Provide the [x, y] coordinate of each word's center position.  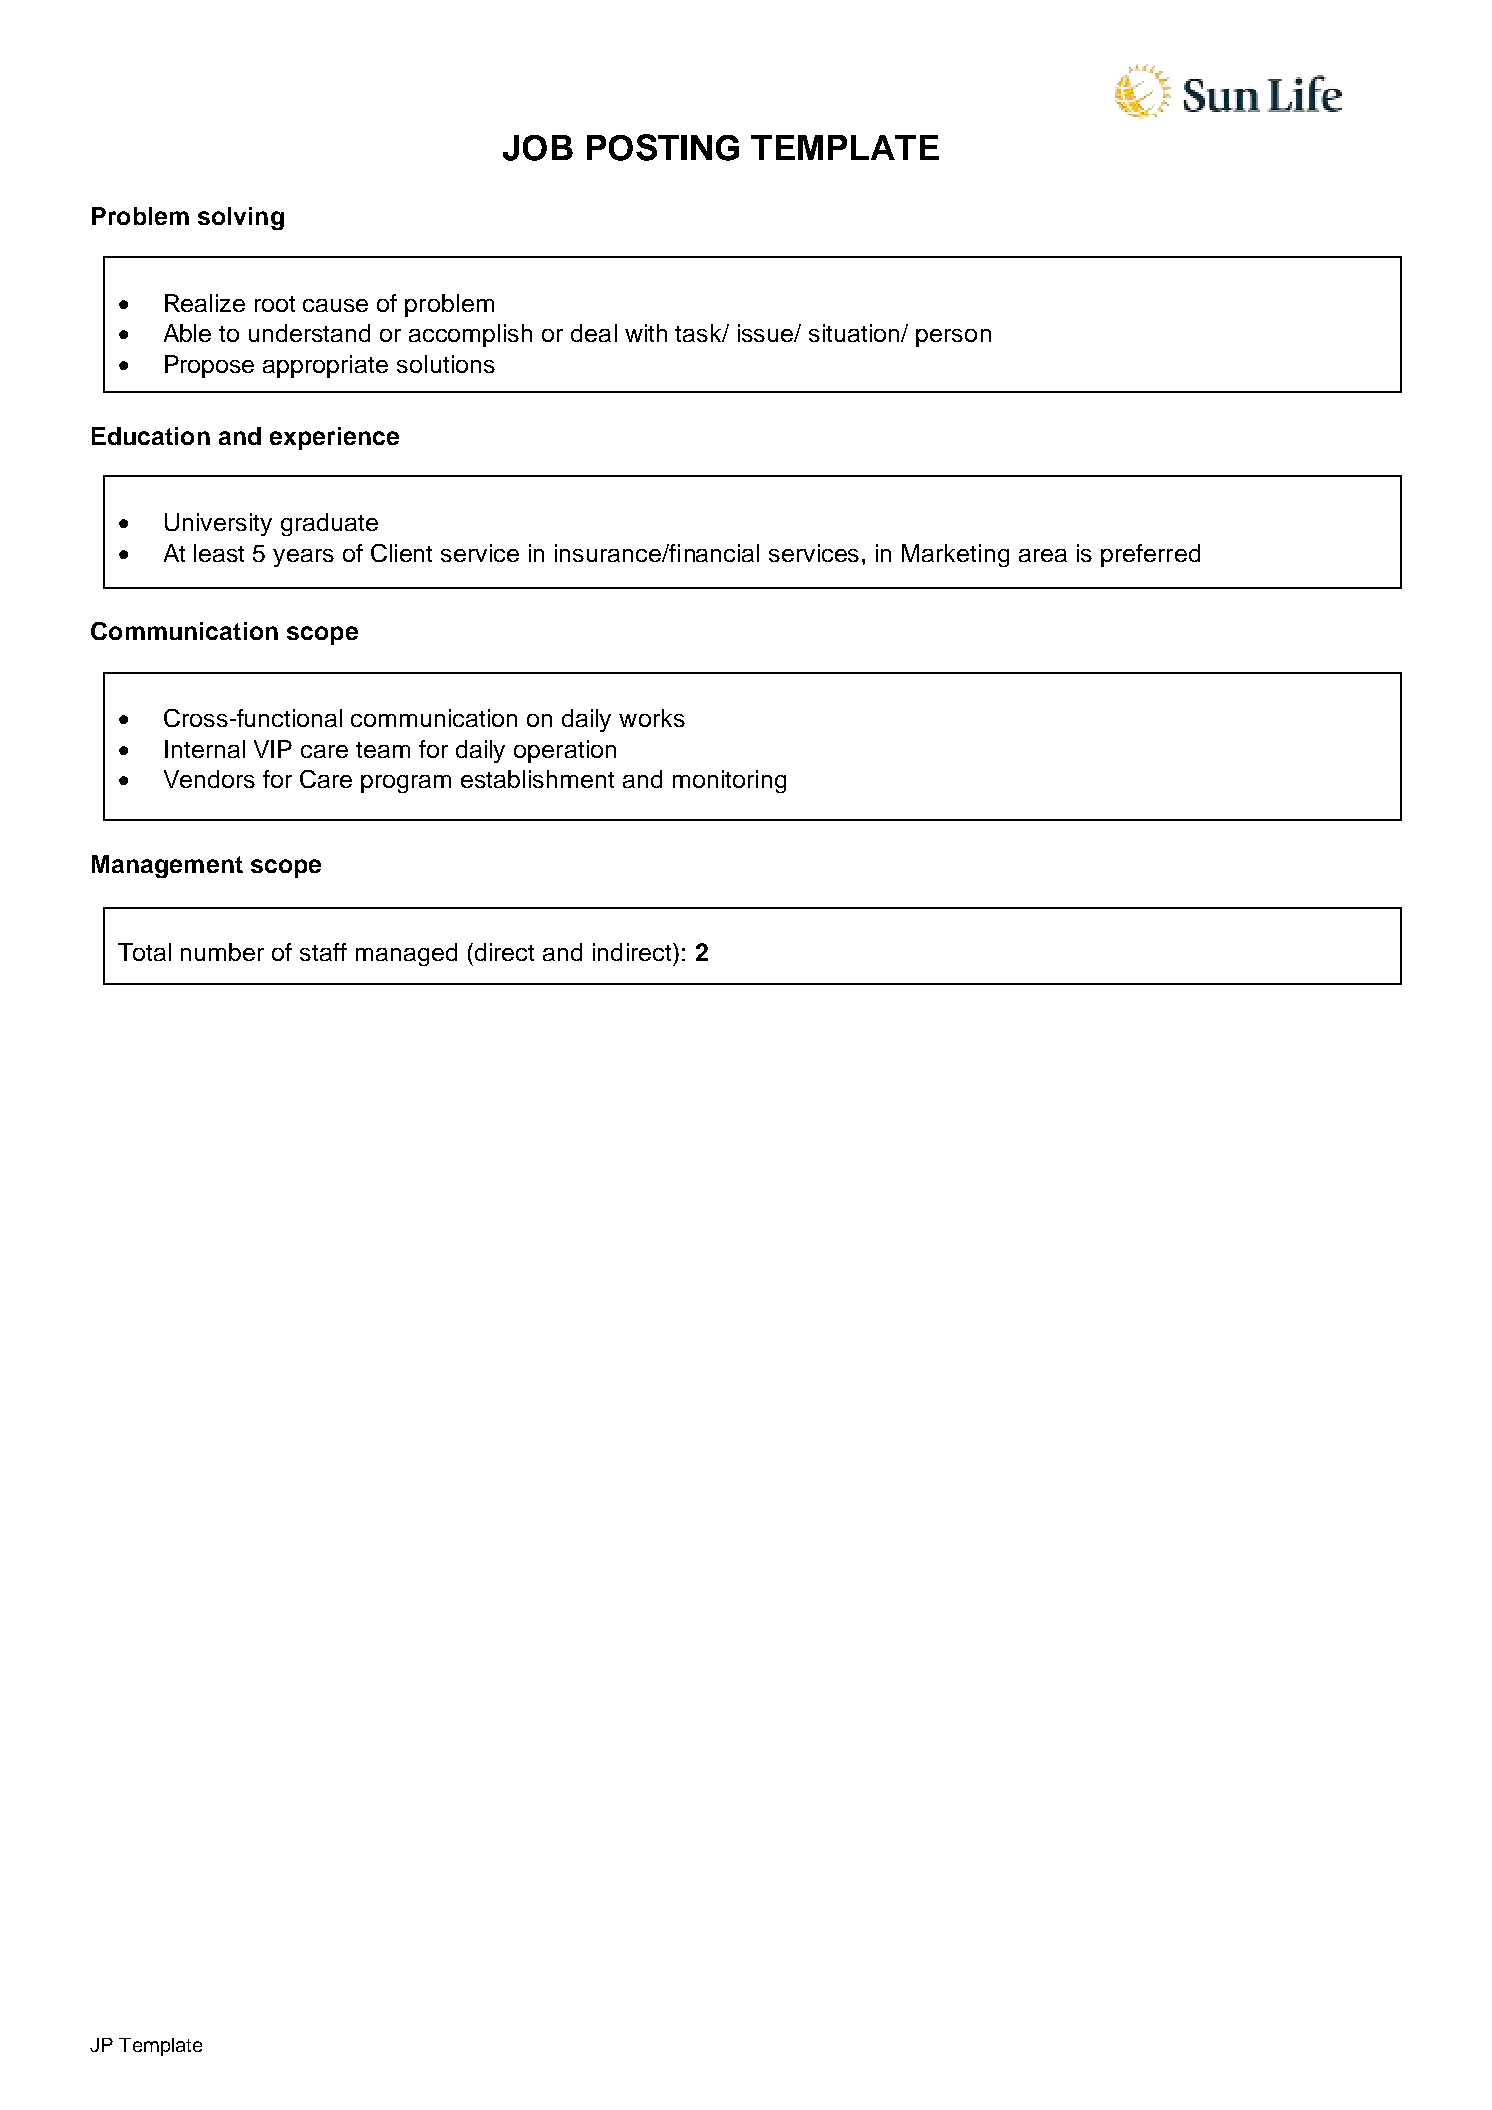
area [1043, 555]
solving [241, 218]
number [222, 952]
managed [406, 954]
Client [401, 553]
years [303, 558]
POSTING [663, 147]
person [953, 338]
